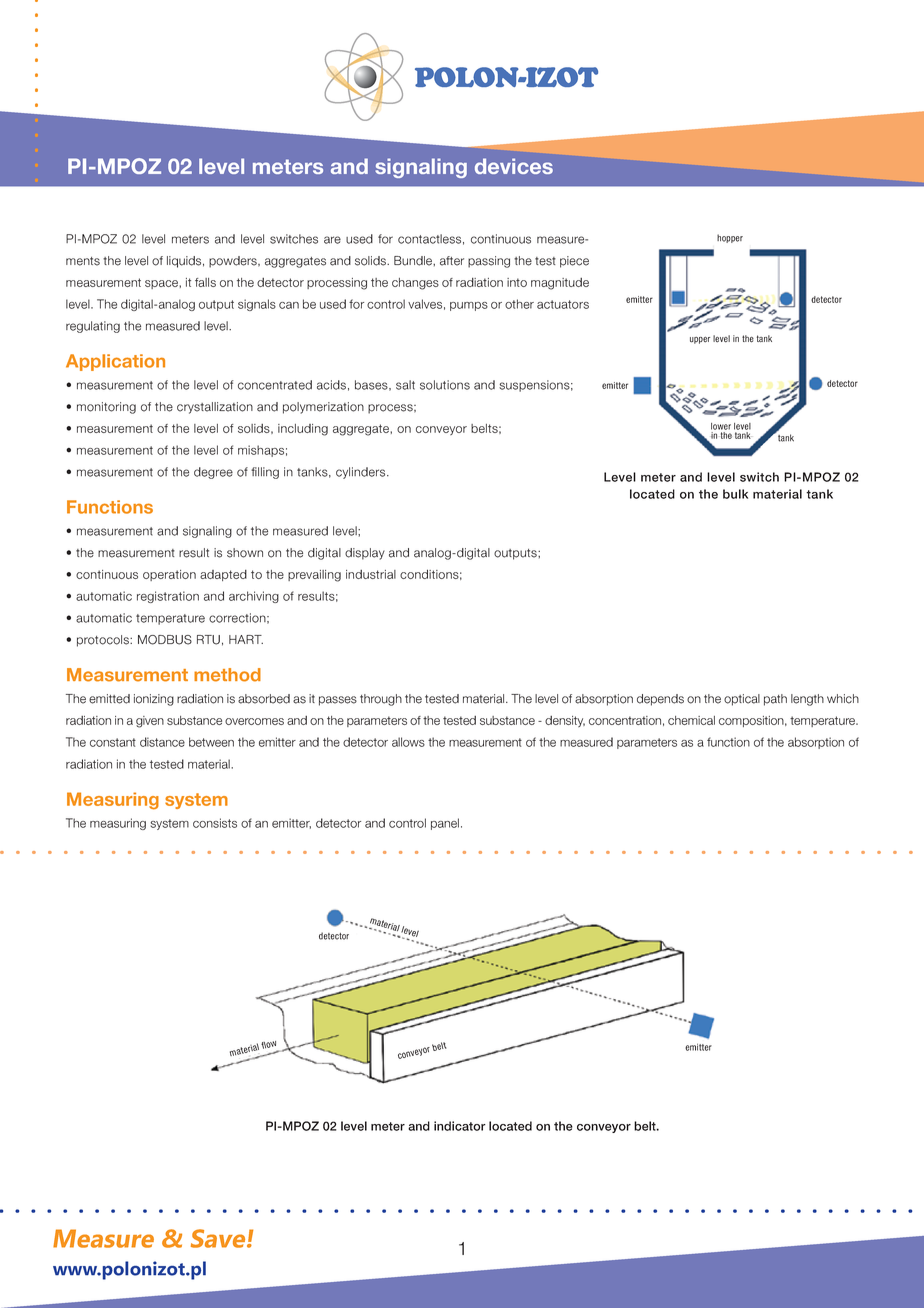 This image has width=924, height=1308. What do you see at coordinates (565, 721) in the image?
I see `density` at bounding box center [565, 721].
